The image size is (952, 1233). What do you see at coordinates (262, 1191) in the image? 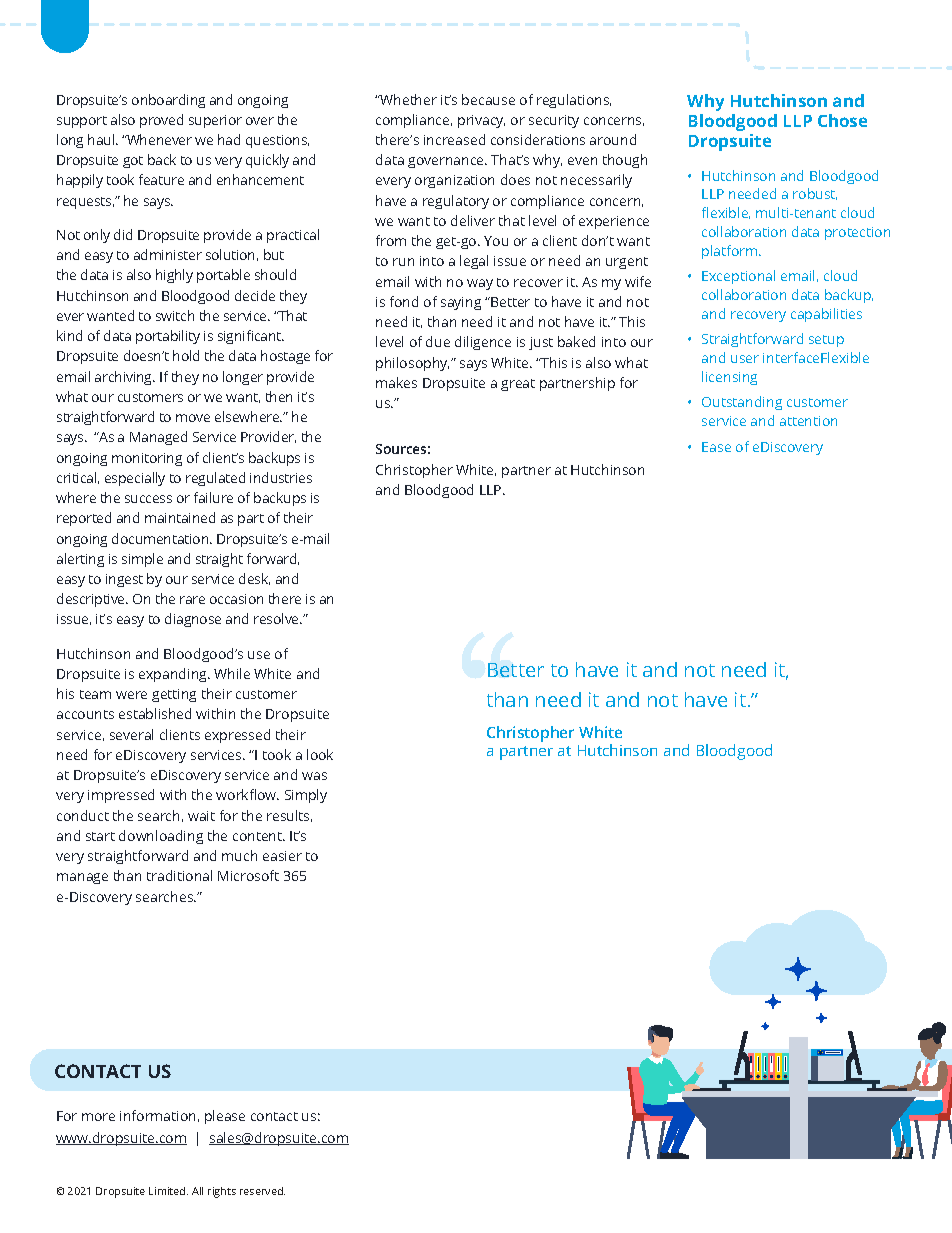
I see `reserved` at bounding box center [262, 1191].
